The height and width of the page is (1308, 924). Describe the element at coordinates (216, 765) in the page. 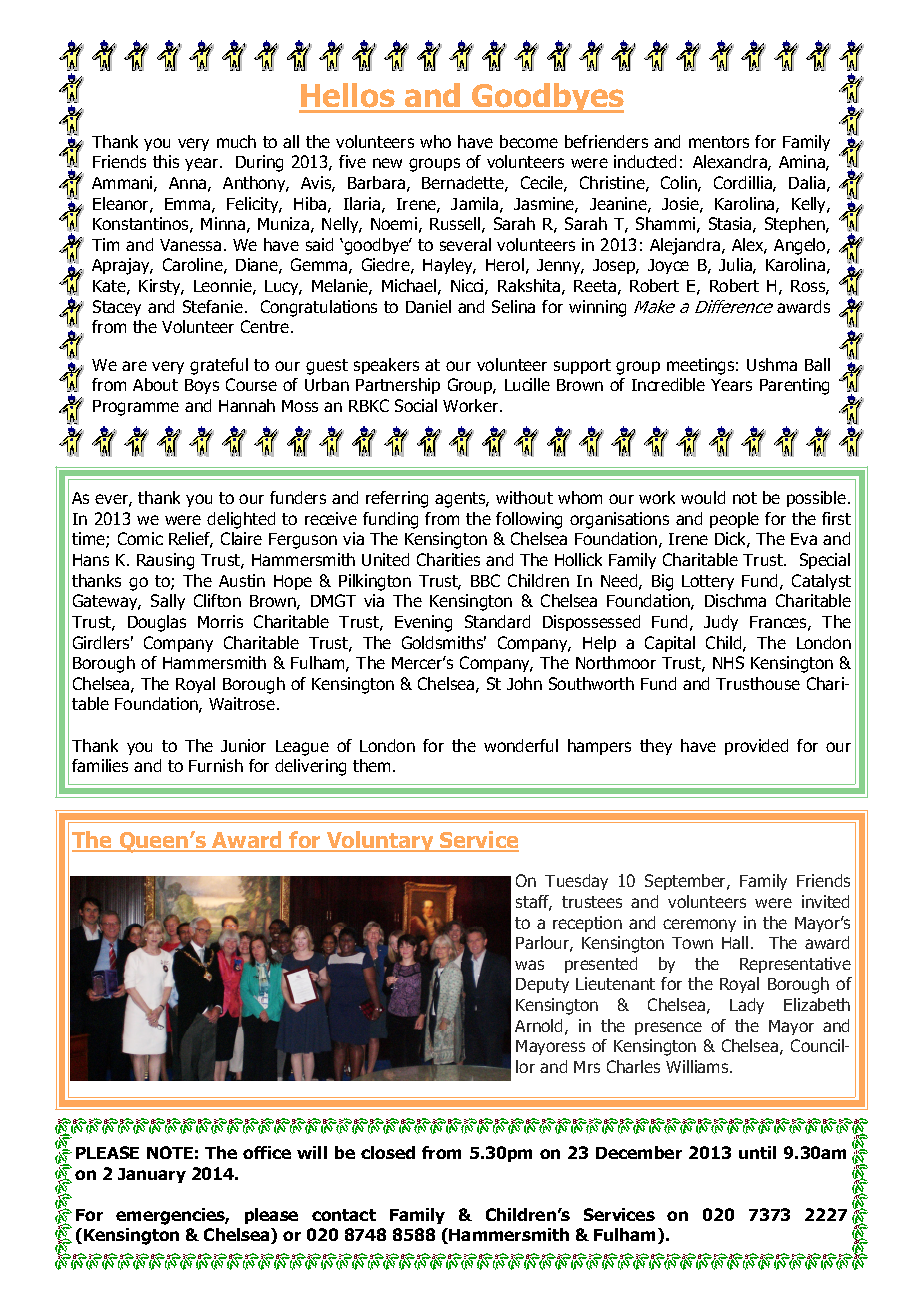

I see `Furnish` at that location.
